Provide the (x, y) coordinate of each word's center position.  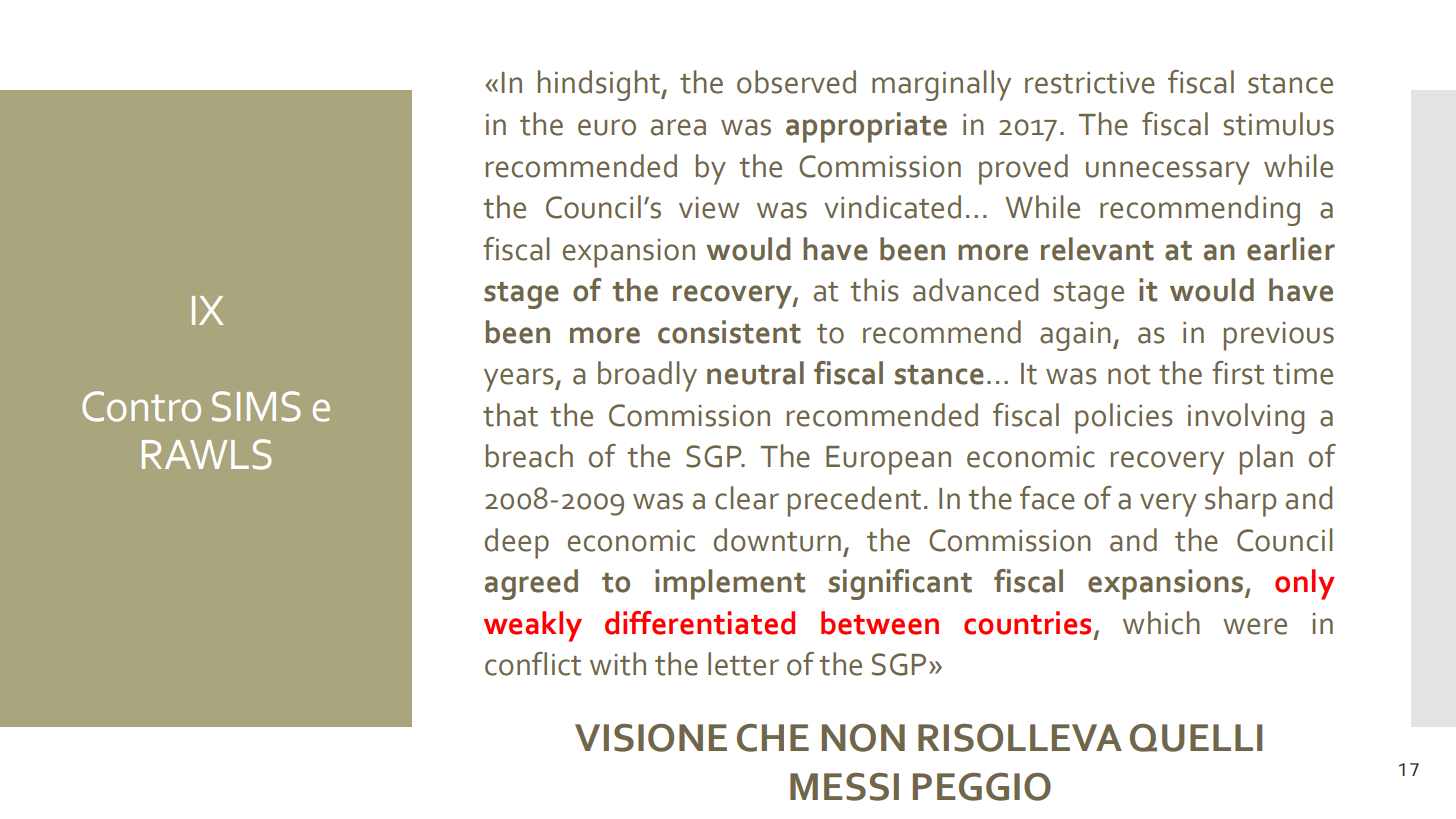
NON (863, 738)
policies (1123, 418)
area (678, 127)
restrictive (1090, 83)
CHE (773, 738)
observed (796, 82)
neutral (755, 373)
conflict (533, 664)
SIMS (256, 406)
